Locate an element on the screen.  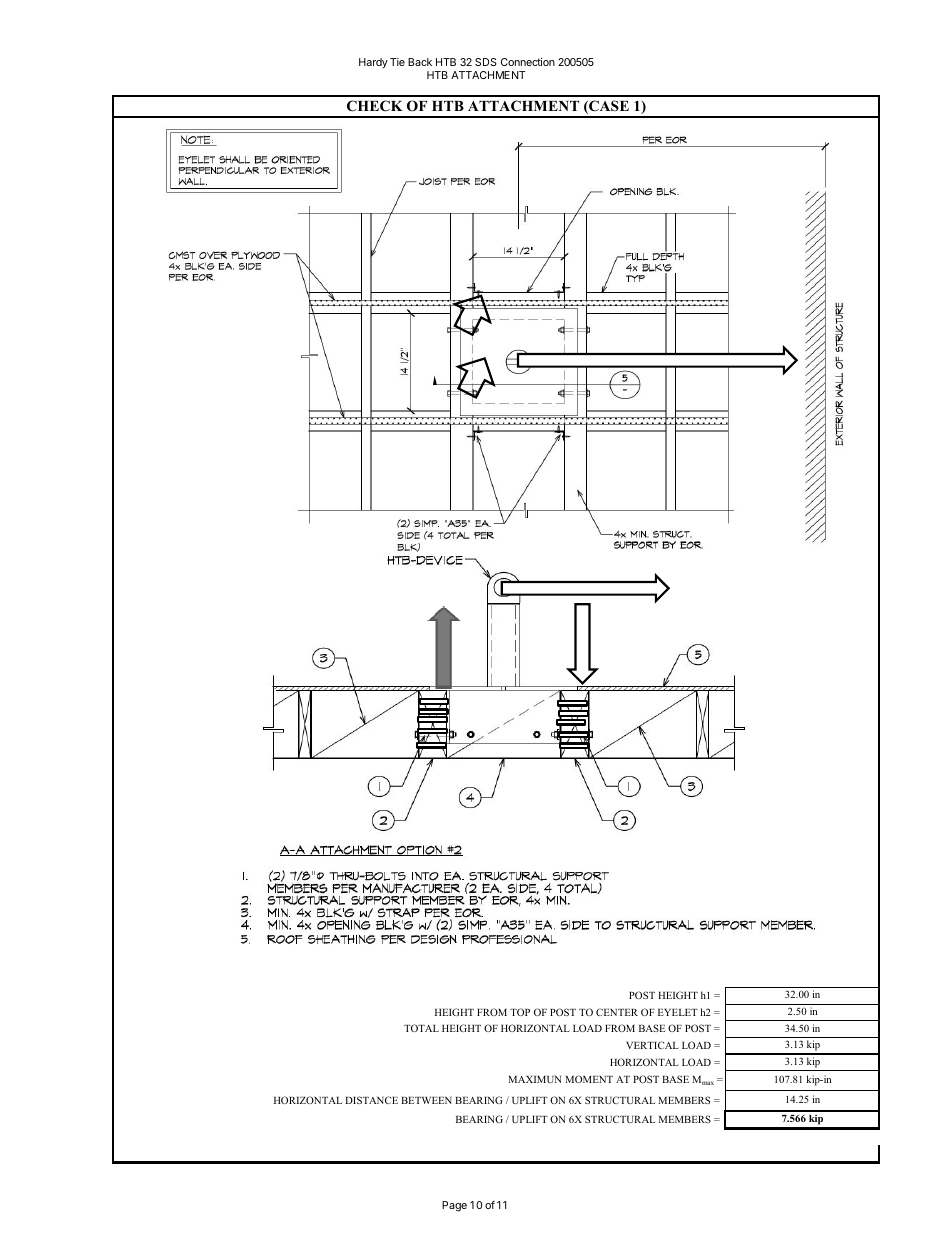
Tie is located at coordinates (397, 62).
